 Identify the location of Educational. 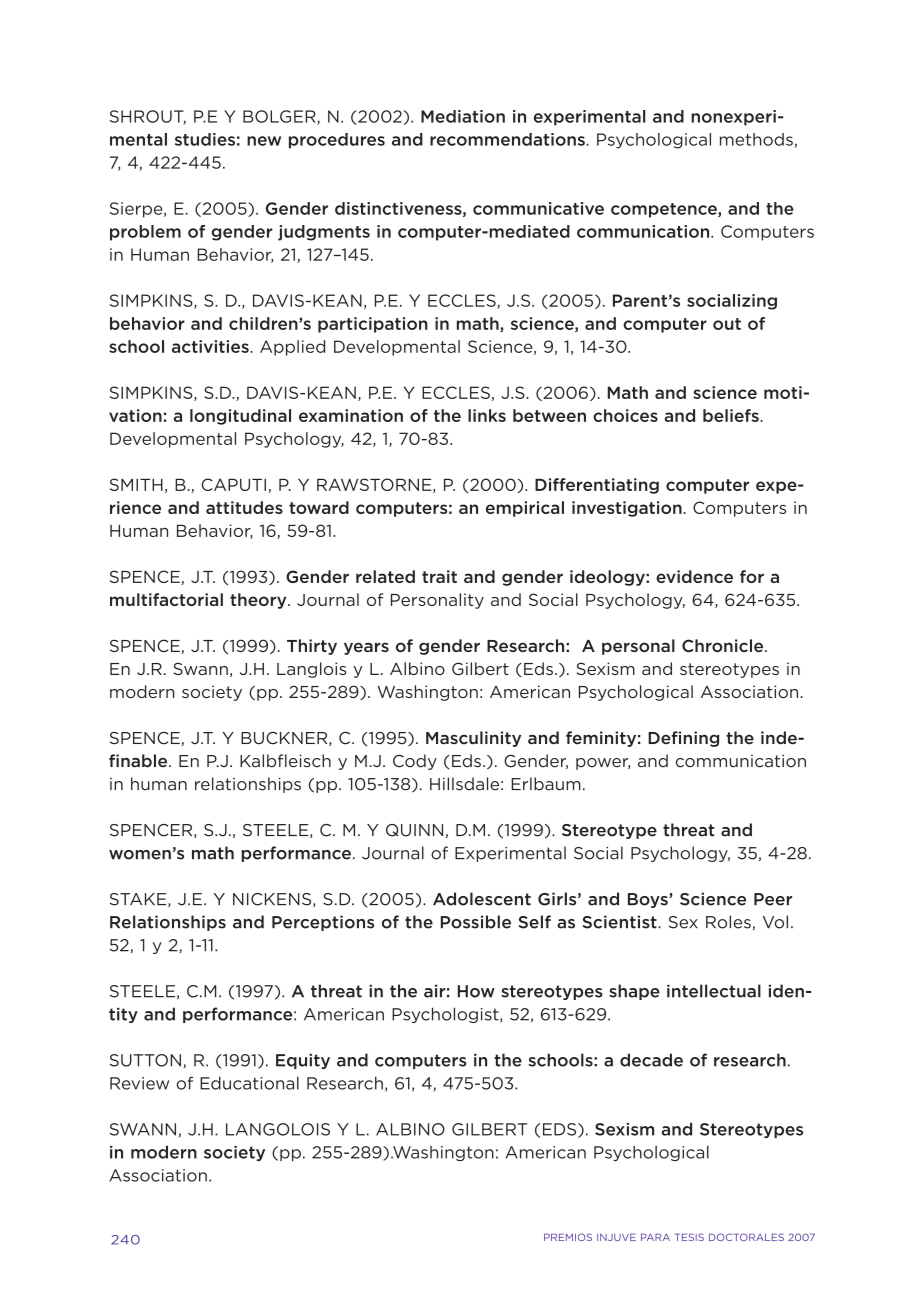
(249, 1083).
